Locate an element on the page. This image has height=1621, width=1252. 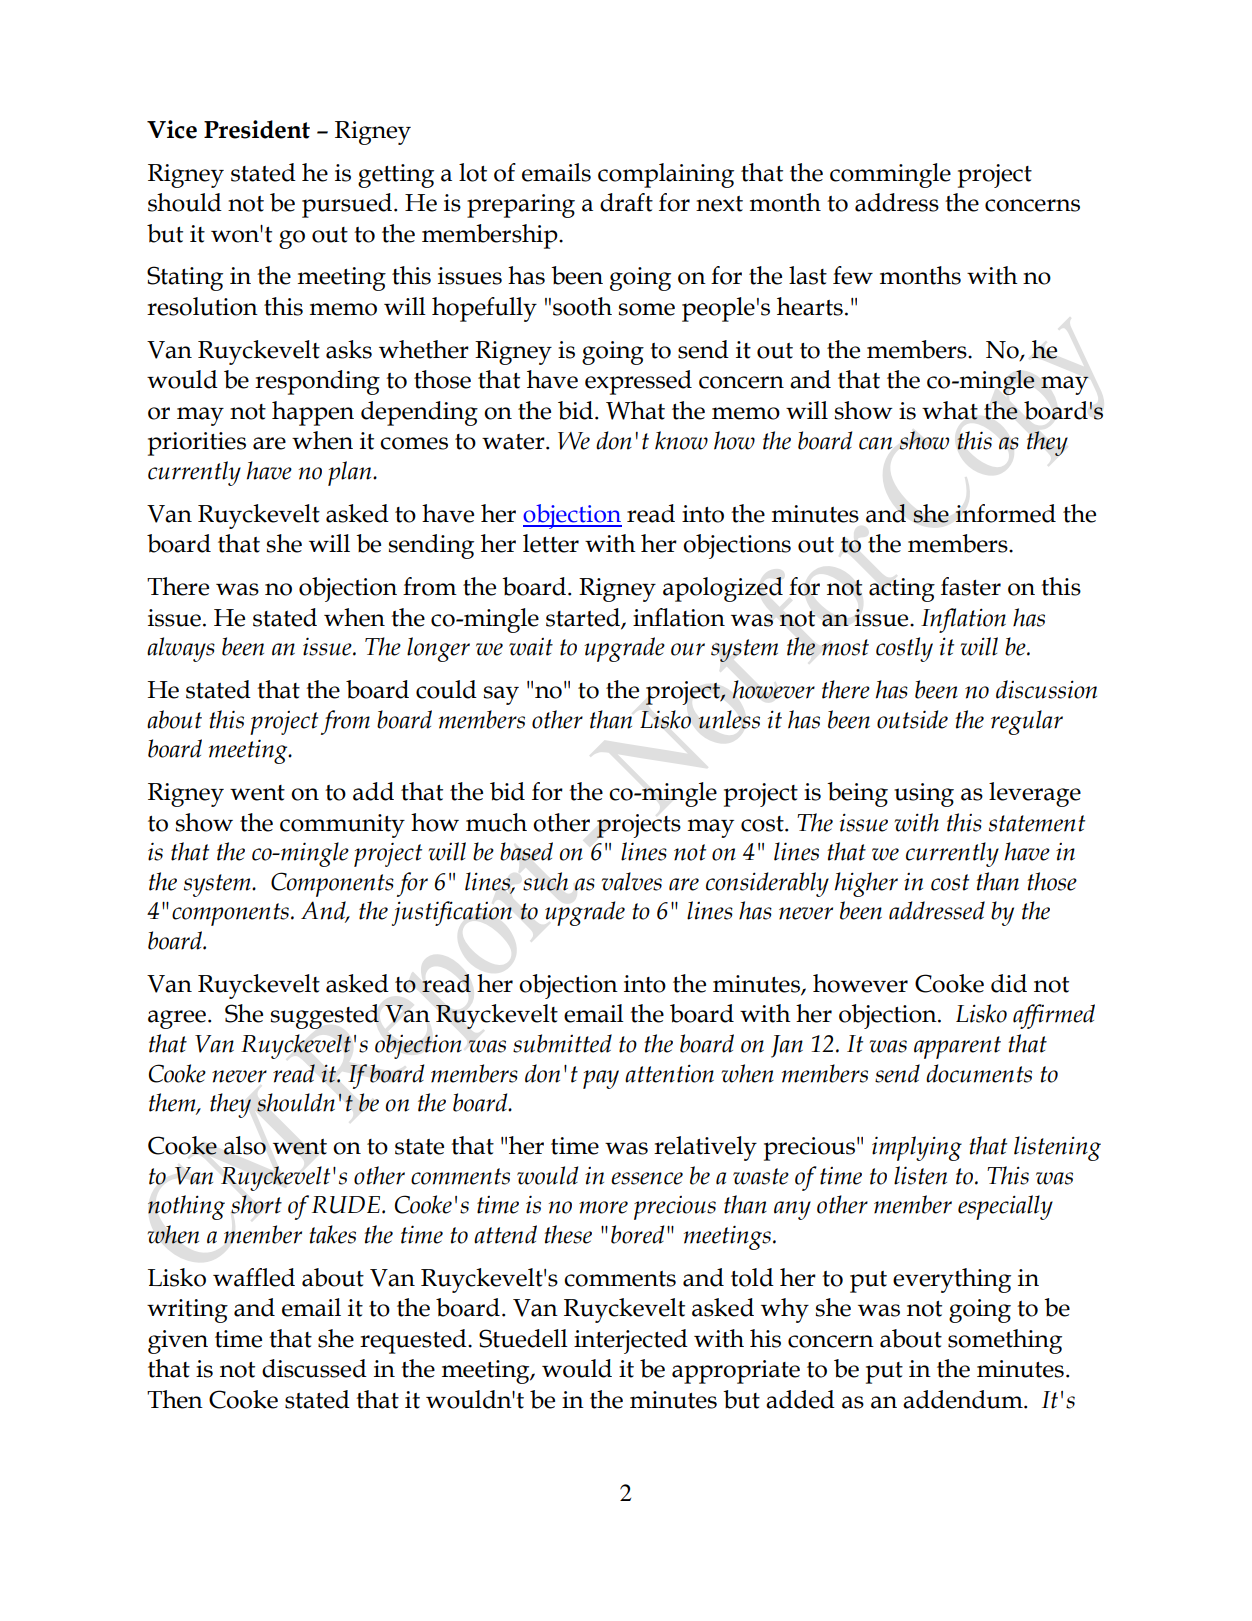
using is located at coordinates (924, 795).
